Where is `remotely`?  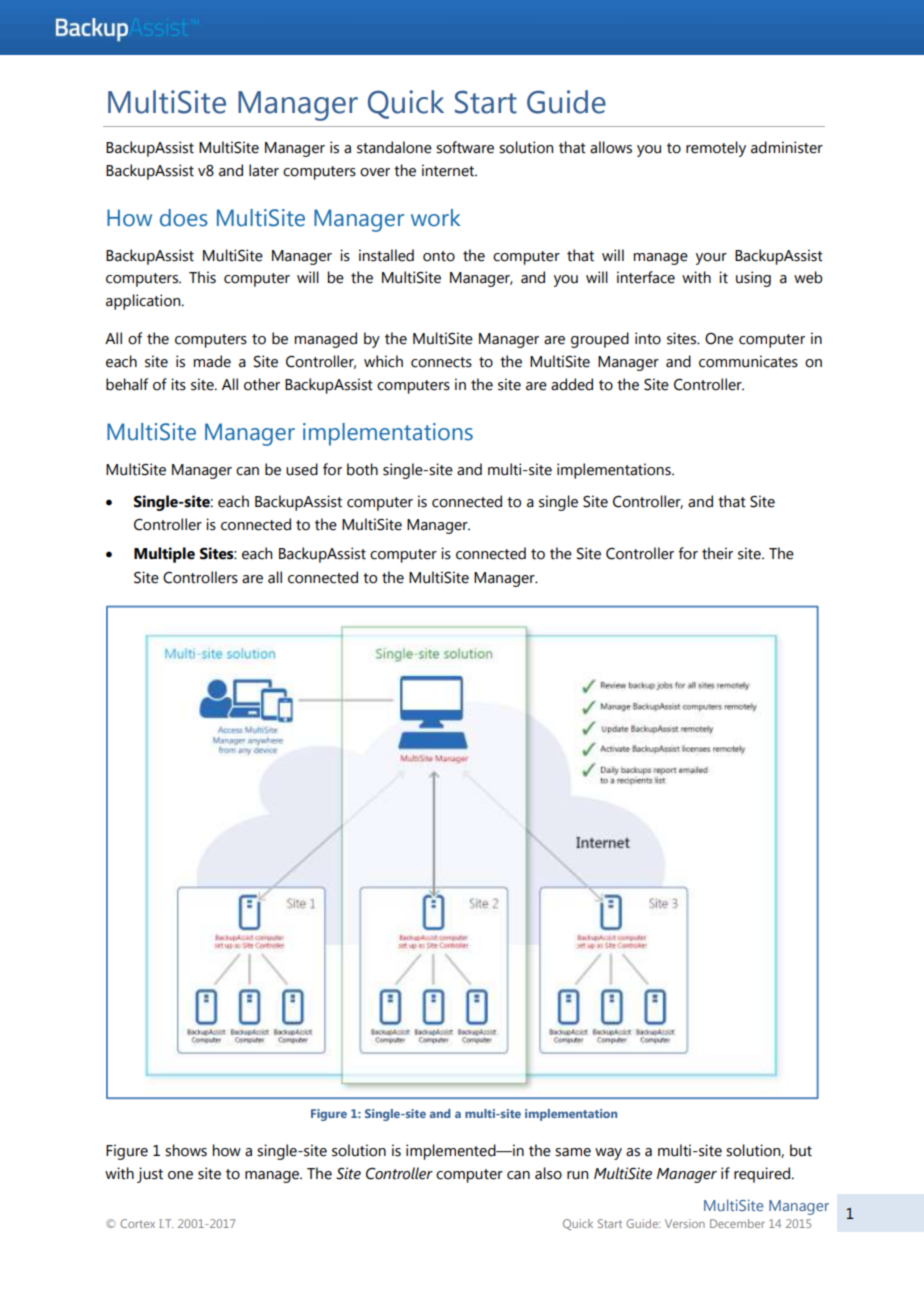
remotely is located at coordinates (716, 149).
